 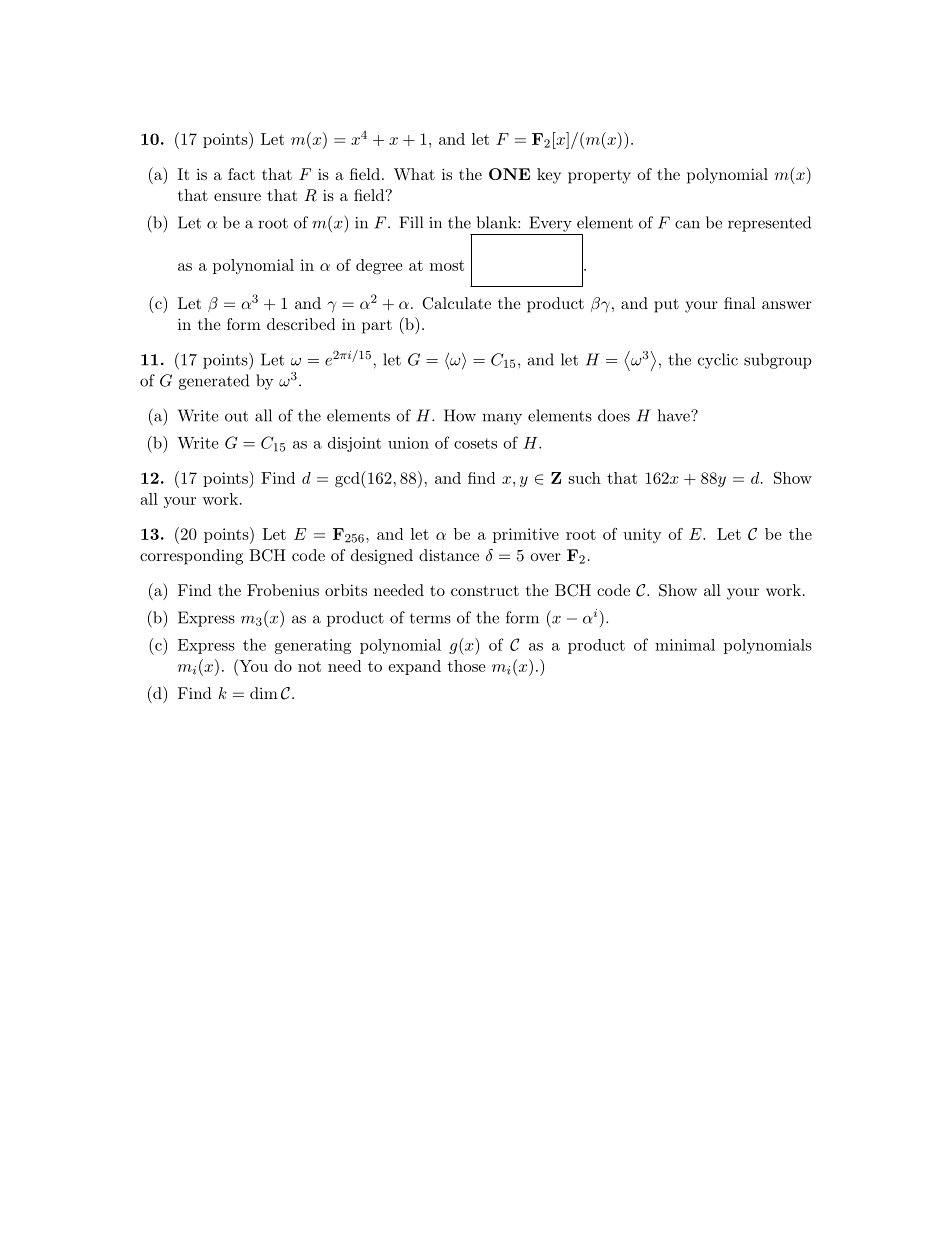 What do you see at coordinates (191, 557) in the screenshot?
I see `corresponding` at bounding box center [191, 557].
